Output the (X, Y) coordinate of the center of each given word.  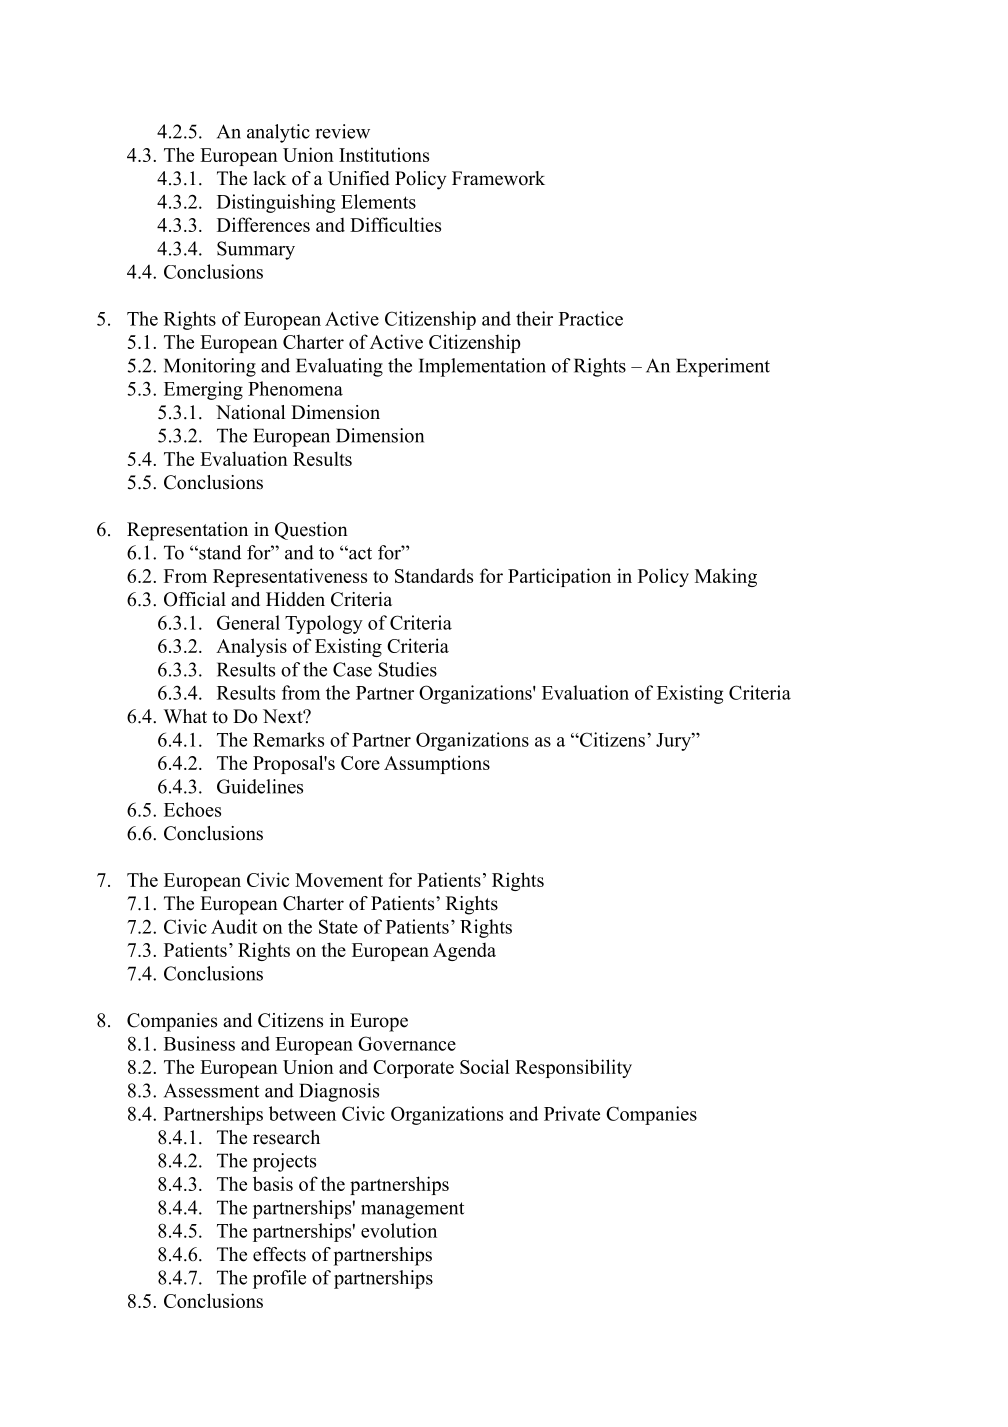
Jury (674, 742)
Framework (498, 178)
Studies (408, 669)
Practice (591, 318)
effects (279, 1254)
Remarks (288, 739)
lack (270, 178)
